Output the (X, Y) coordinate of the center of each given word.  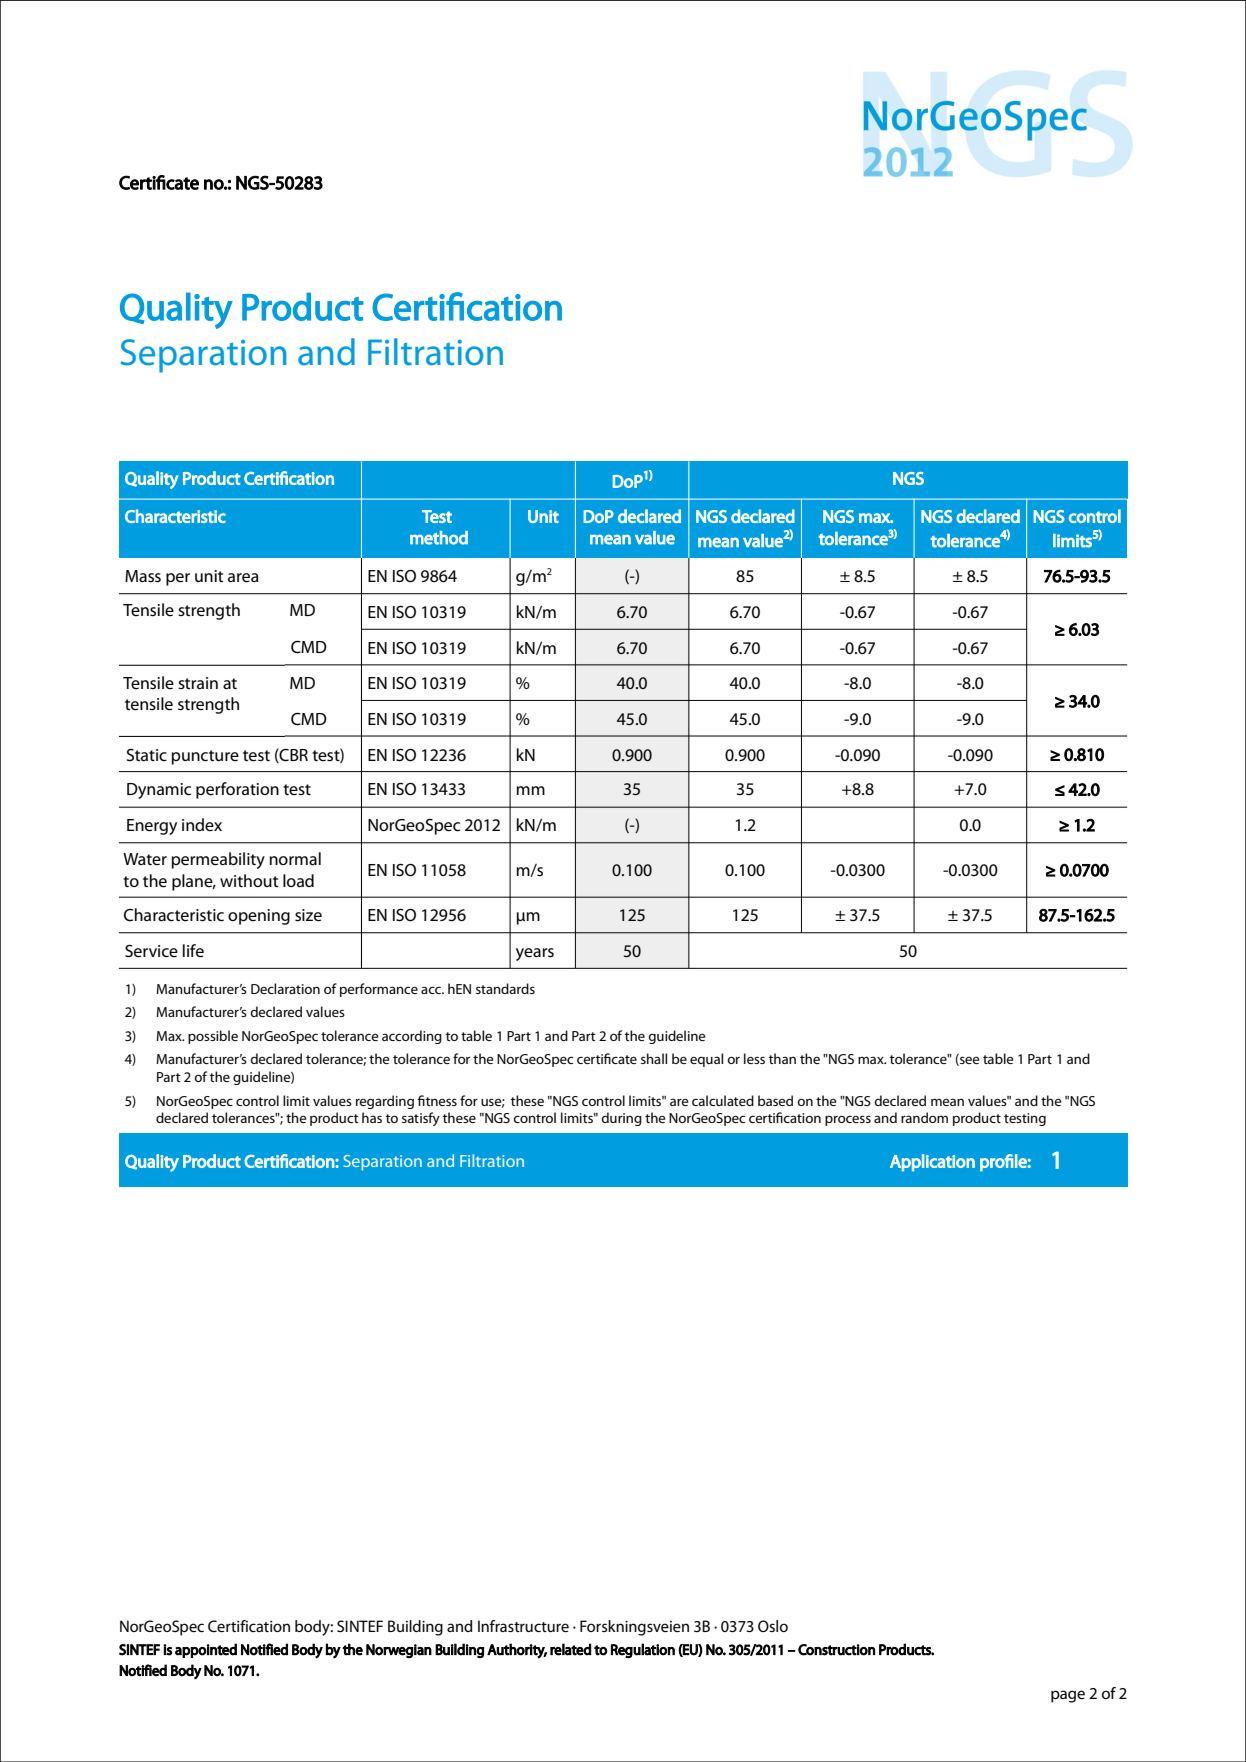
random (924, 1117)
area (243, 578)
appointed (206, 1650)
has (372, 1117)
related (571, 1649)
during (621, 1119)
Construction (836, 1650)
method (439, 538)
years (535, 954)
